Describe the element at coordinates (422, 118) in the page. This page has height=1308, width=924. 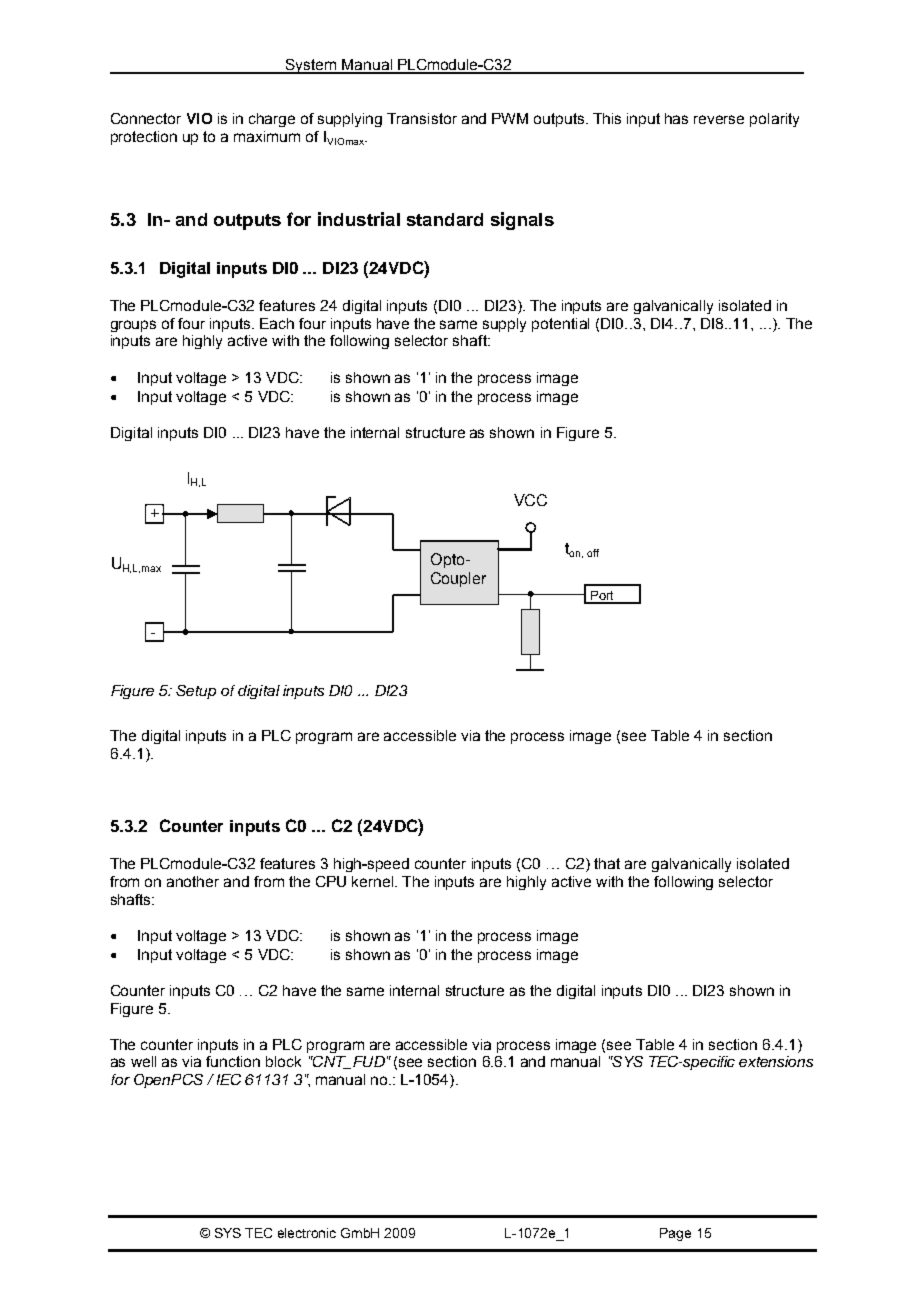
I see `Transistor` at that location.
